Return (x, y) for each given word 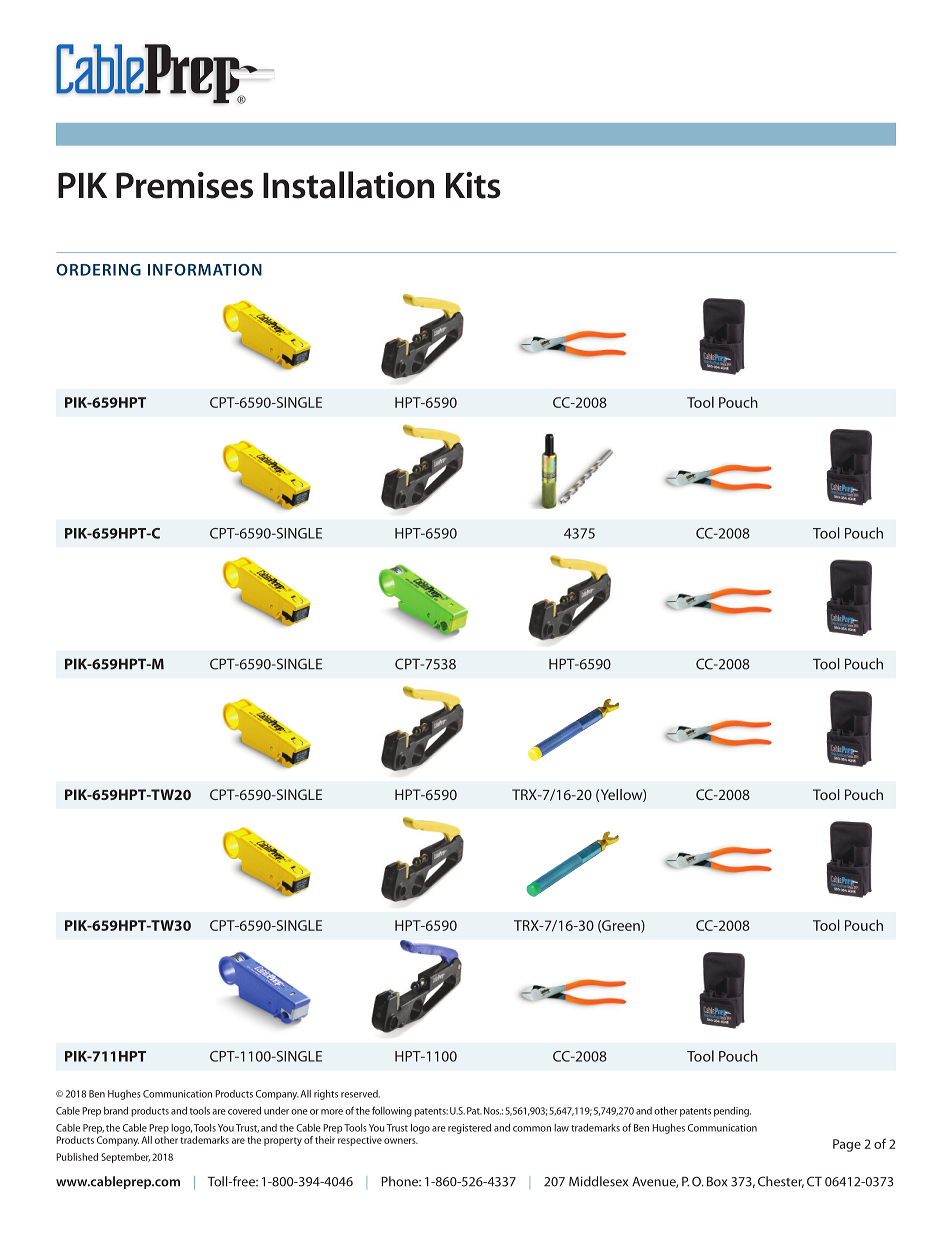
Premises (184, 185)
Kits (473, 185)
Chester (781, 1182)
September (125, 1158)
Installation (348, 185)
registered (469, 1129)
